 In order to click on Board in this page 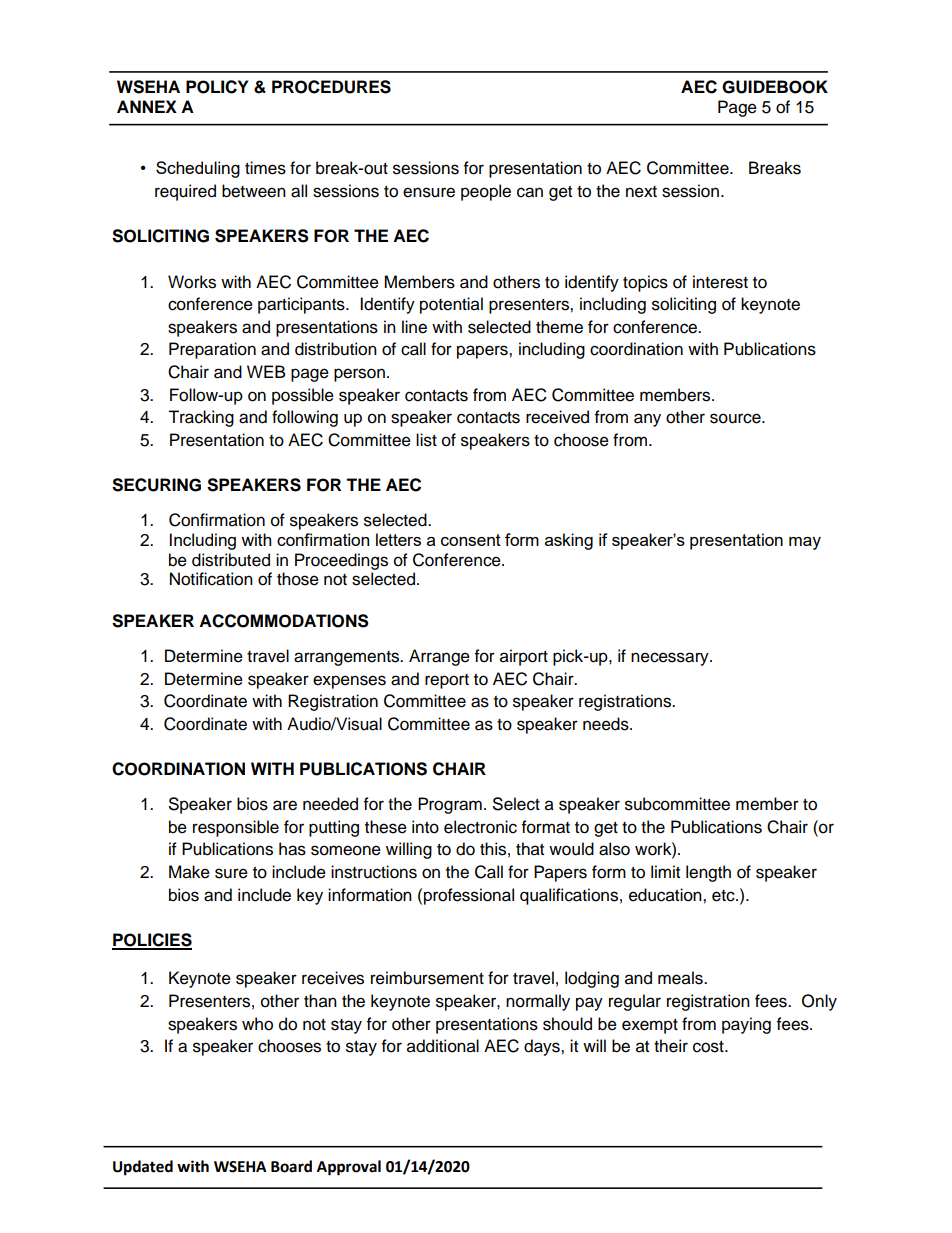, I will do `click(291, 1166)`.
